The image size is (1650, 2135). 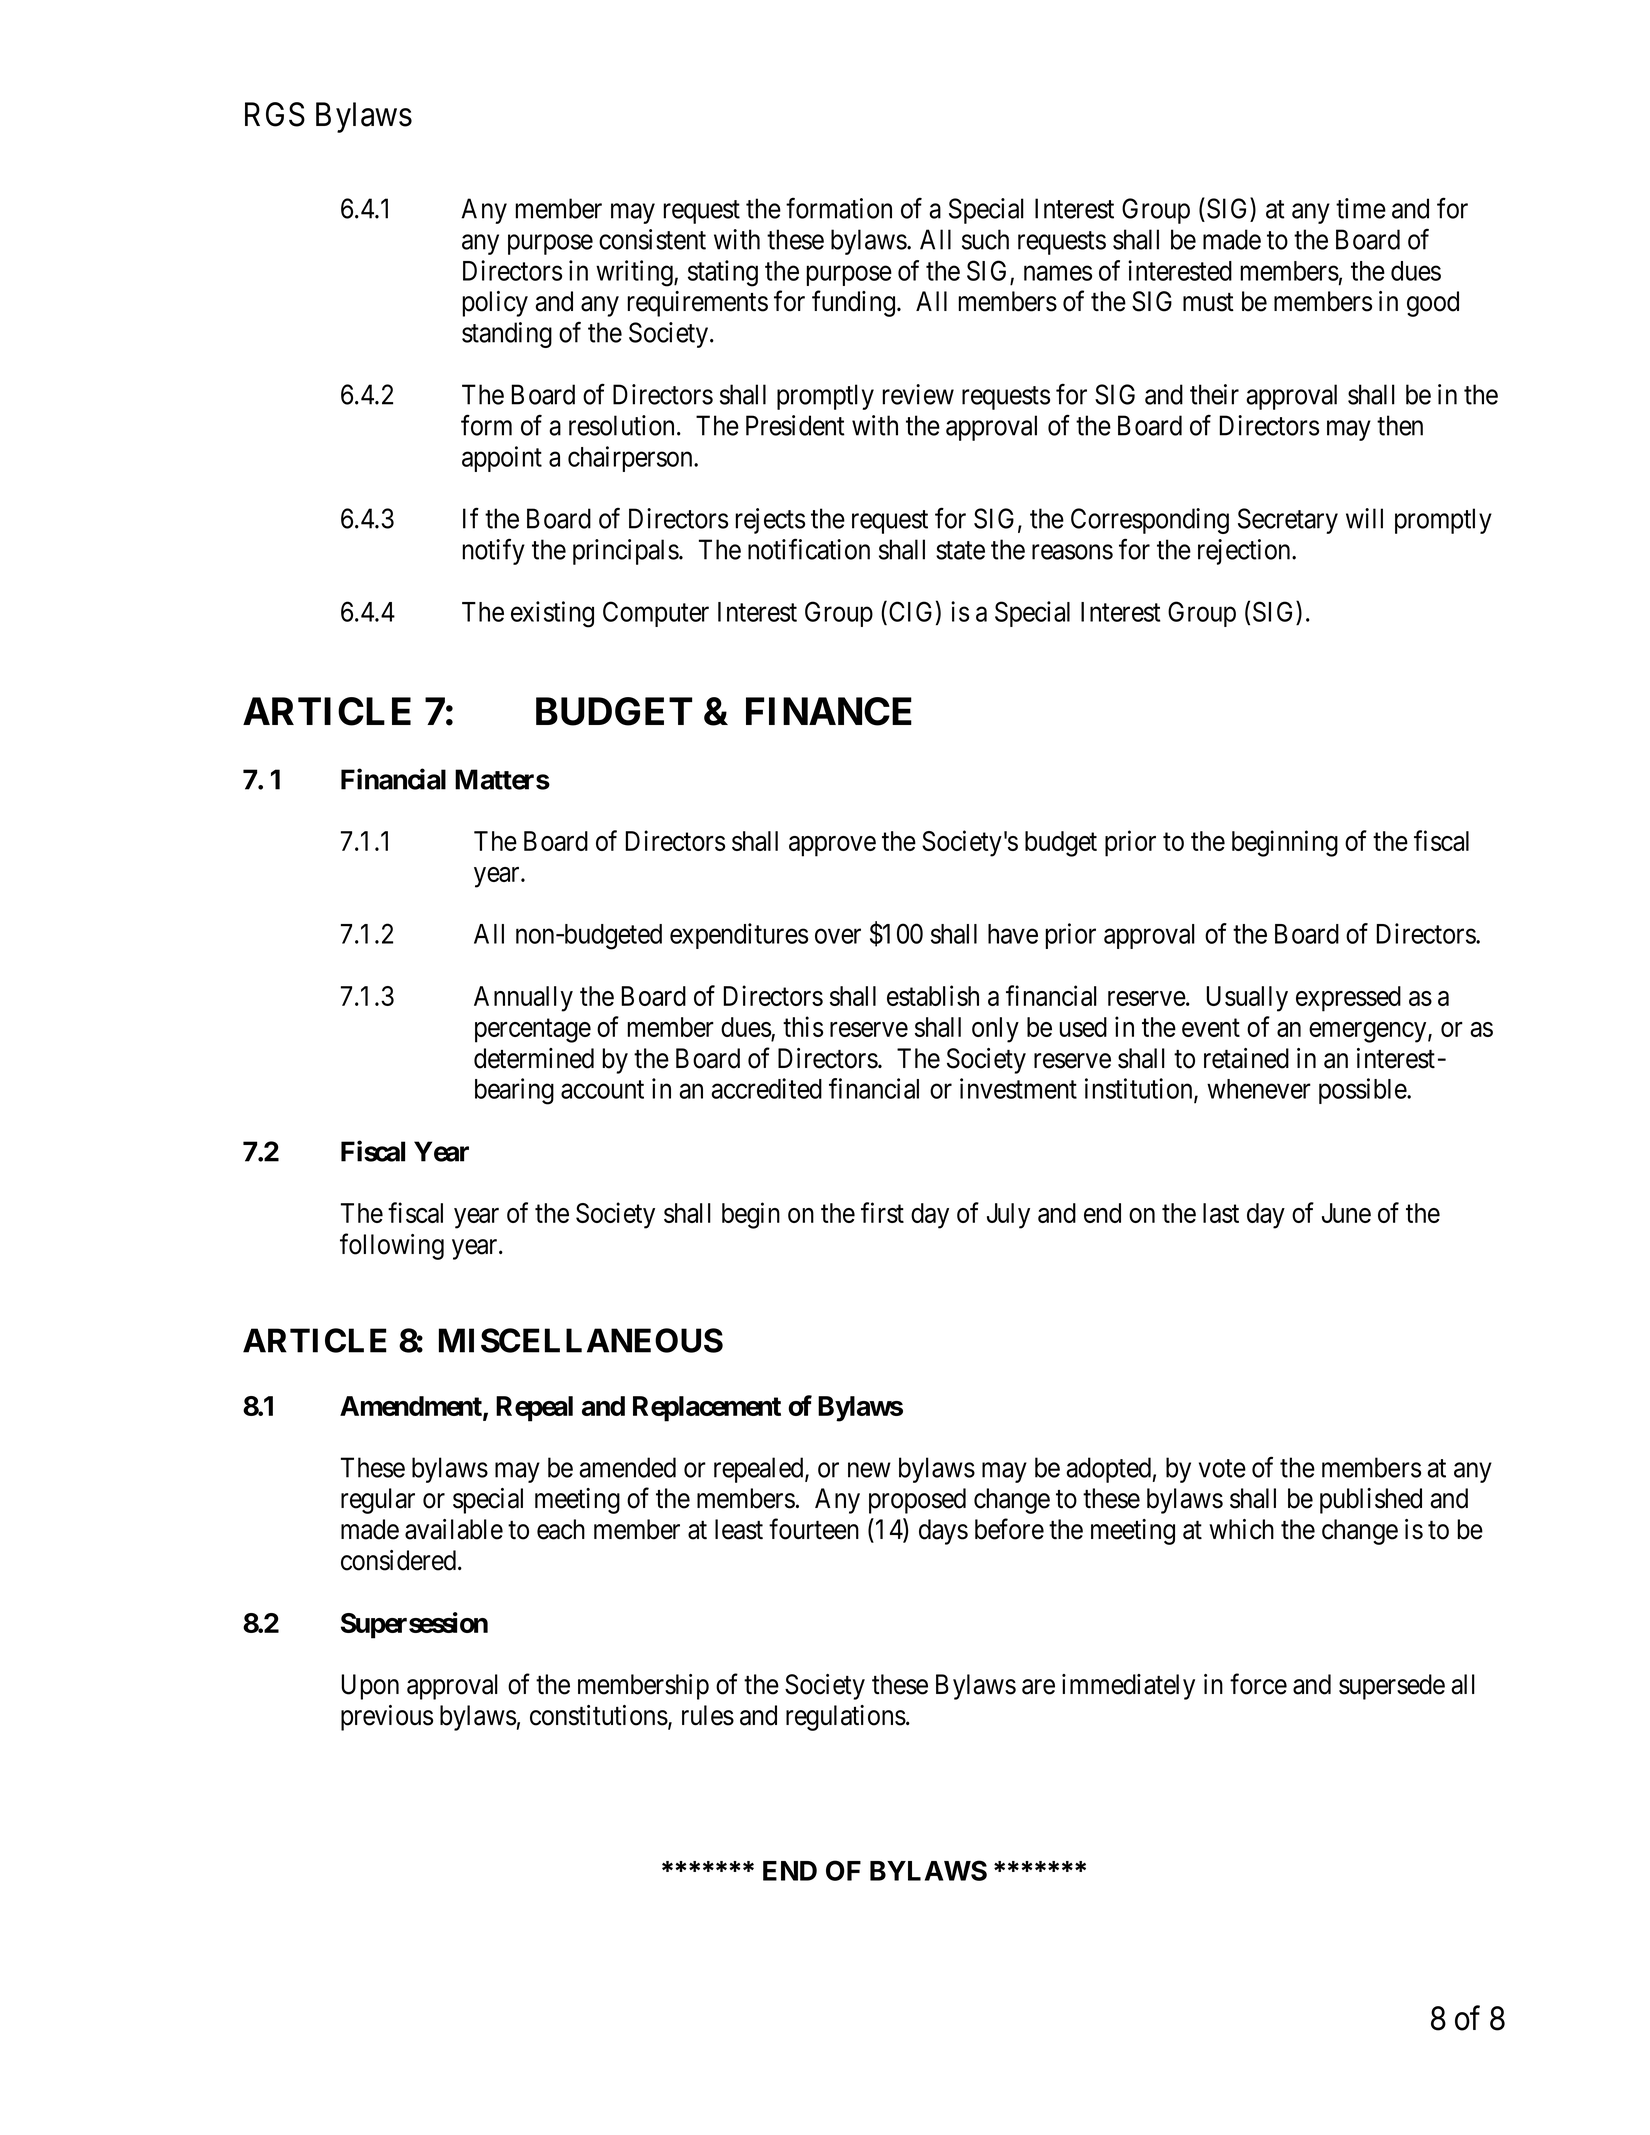 I want to click on Upon, so click(x=370, y=1687).
